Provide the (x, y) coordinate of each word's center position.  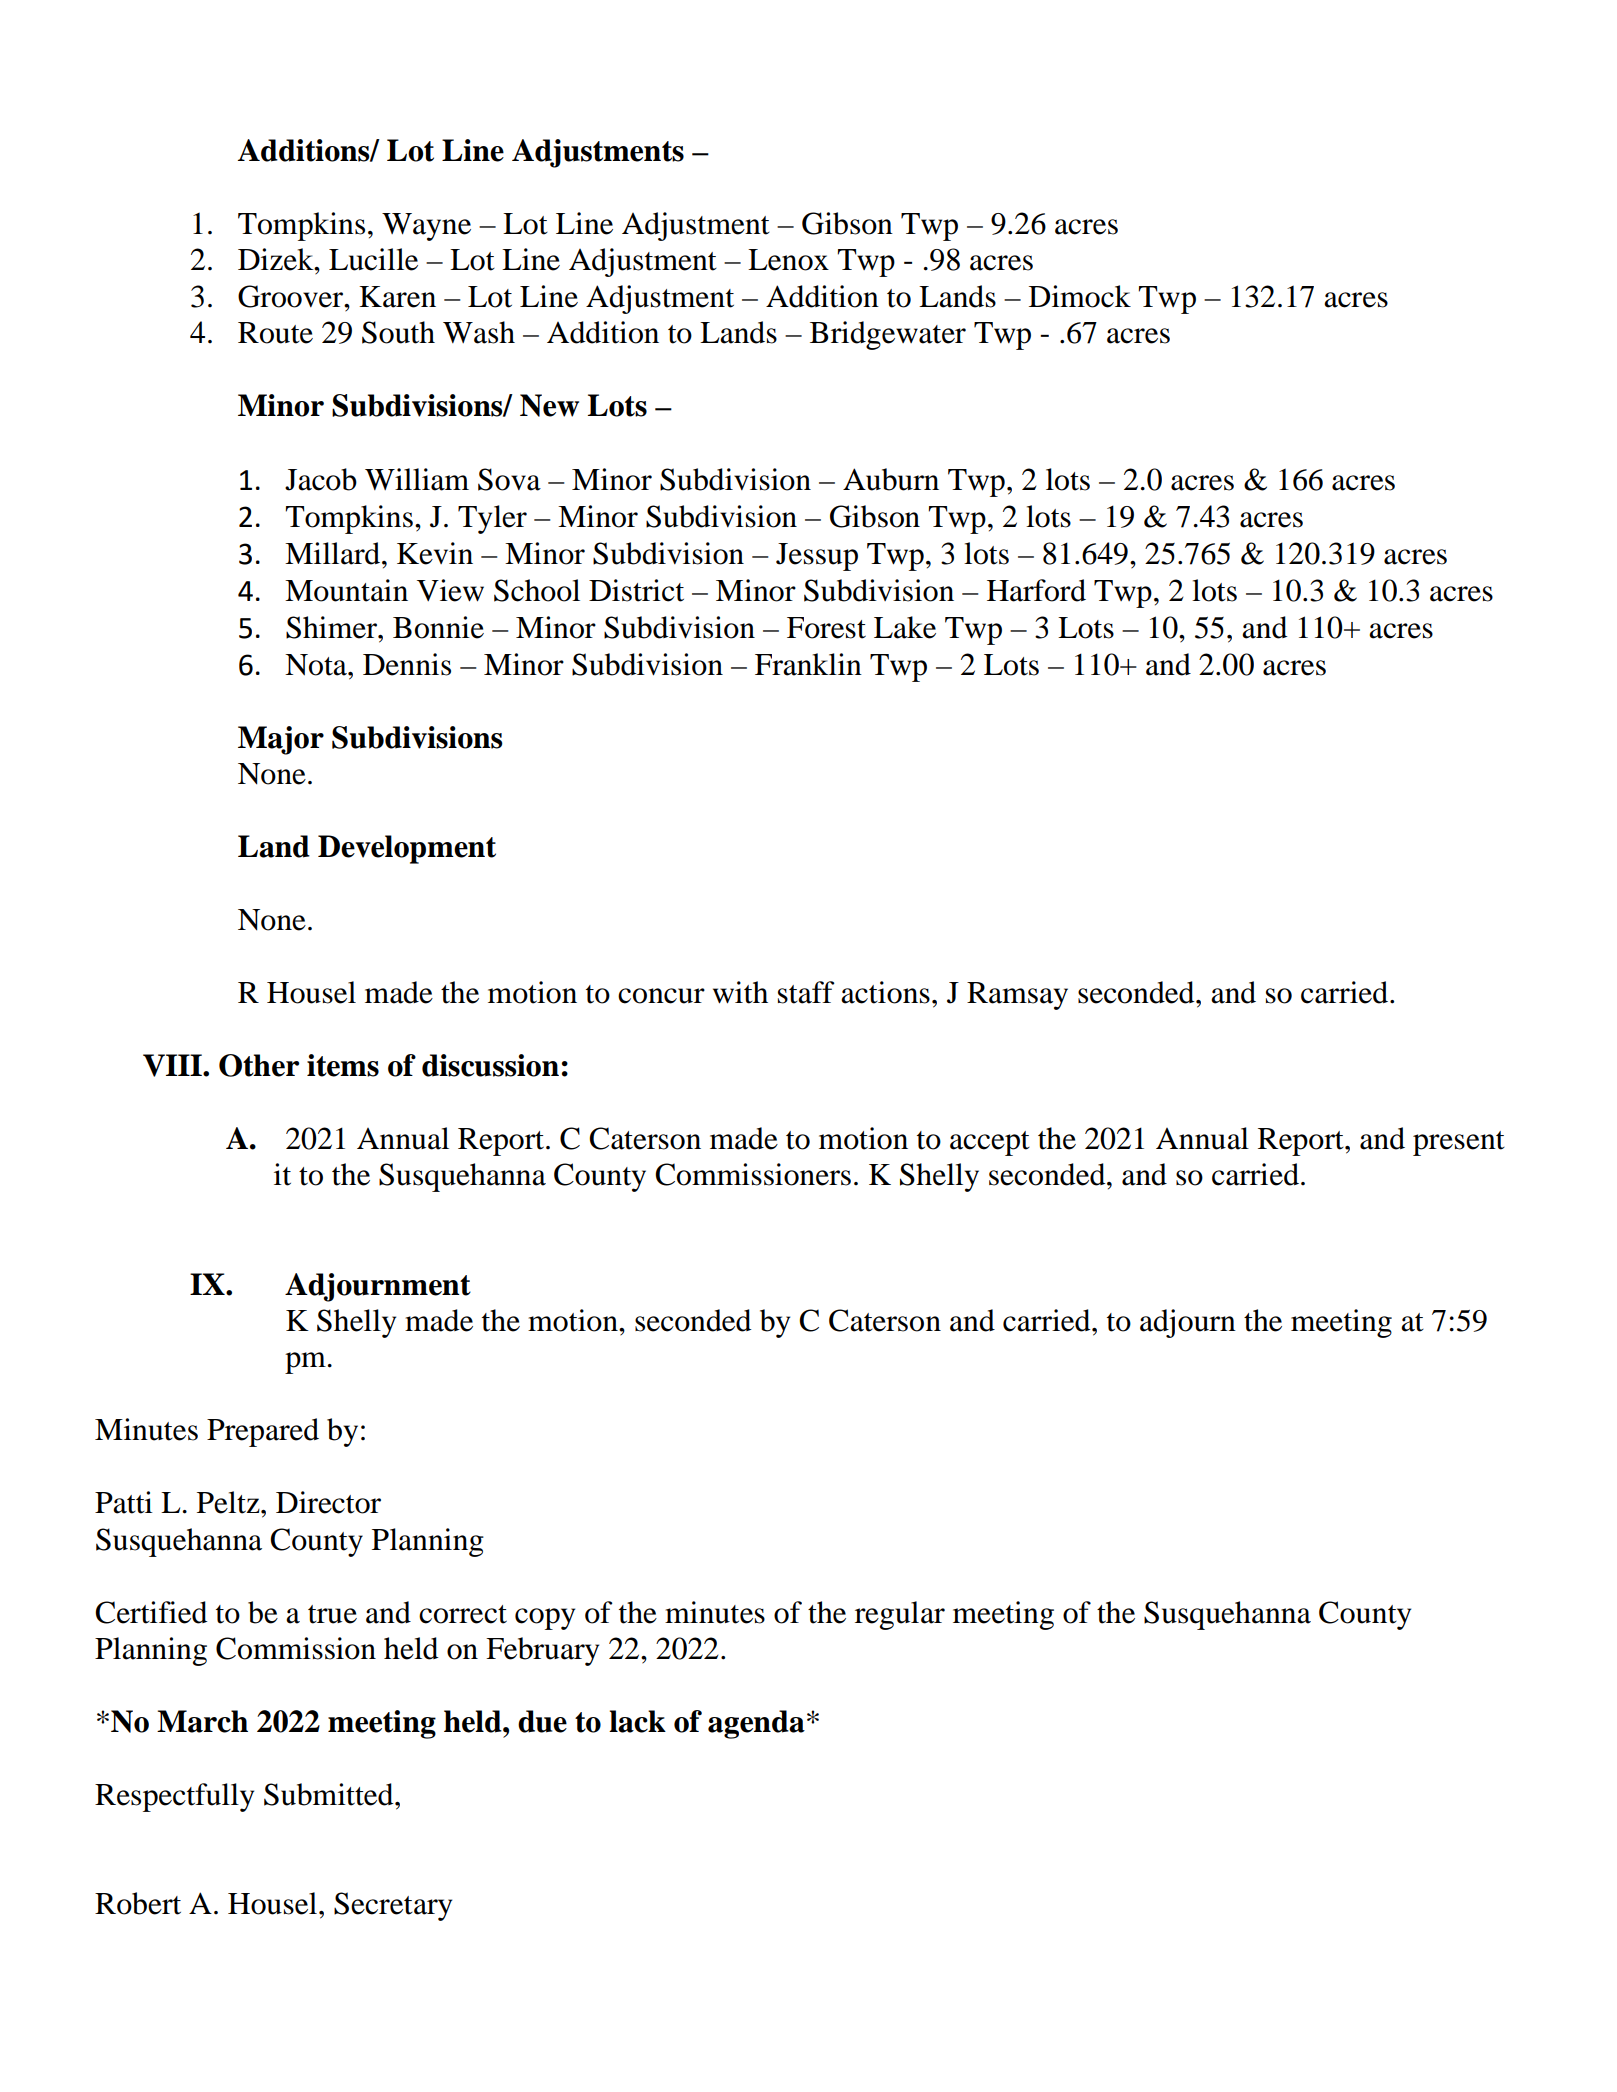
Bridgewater (888, 335)
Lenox (788, 260)
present (1459, 1143)
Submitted (330, 1794)
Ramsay (1017, 996)
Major (281, 740)
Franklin (808, 664)
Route (275, 333)
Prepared (263, 1432)
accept (990, 1143)
